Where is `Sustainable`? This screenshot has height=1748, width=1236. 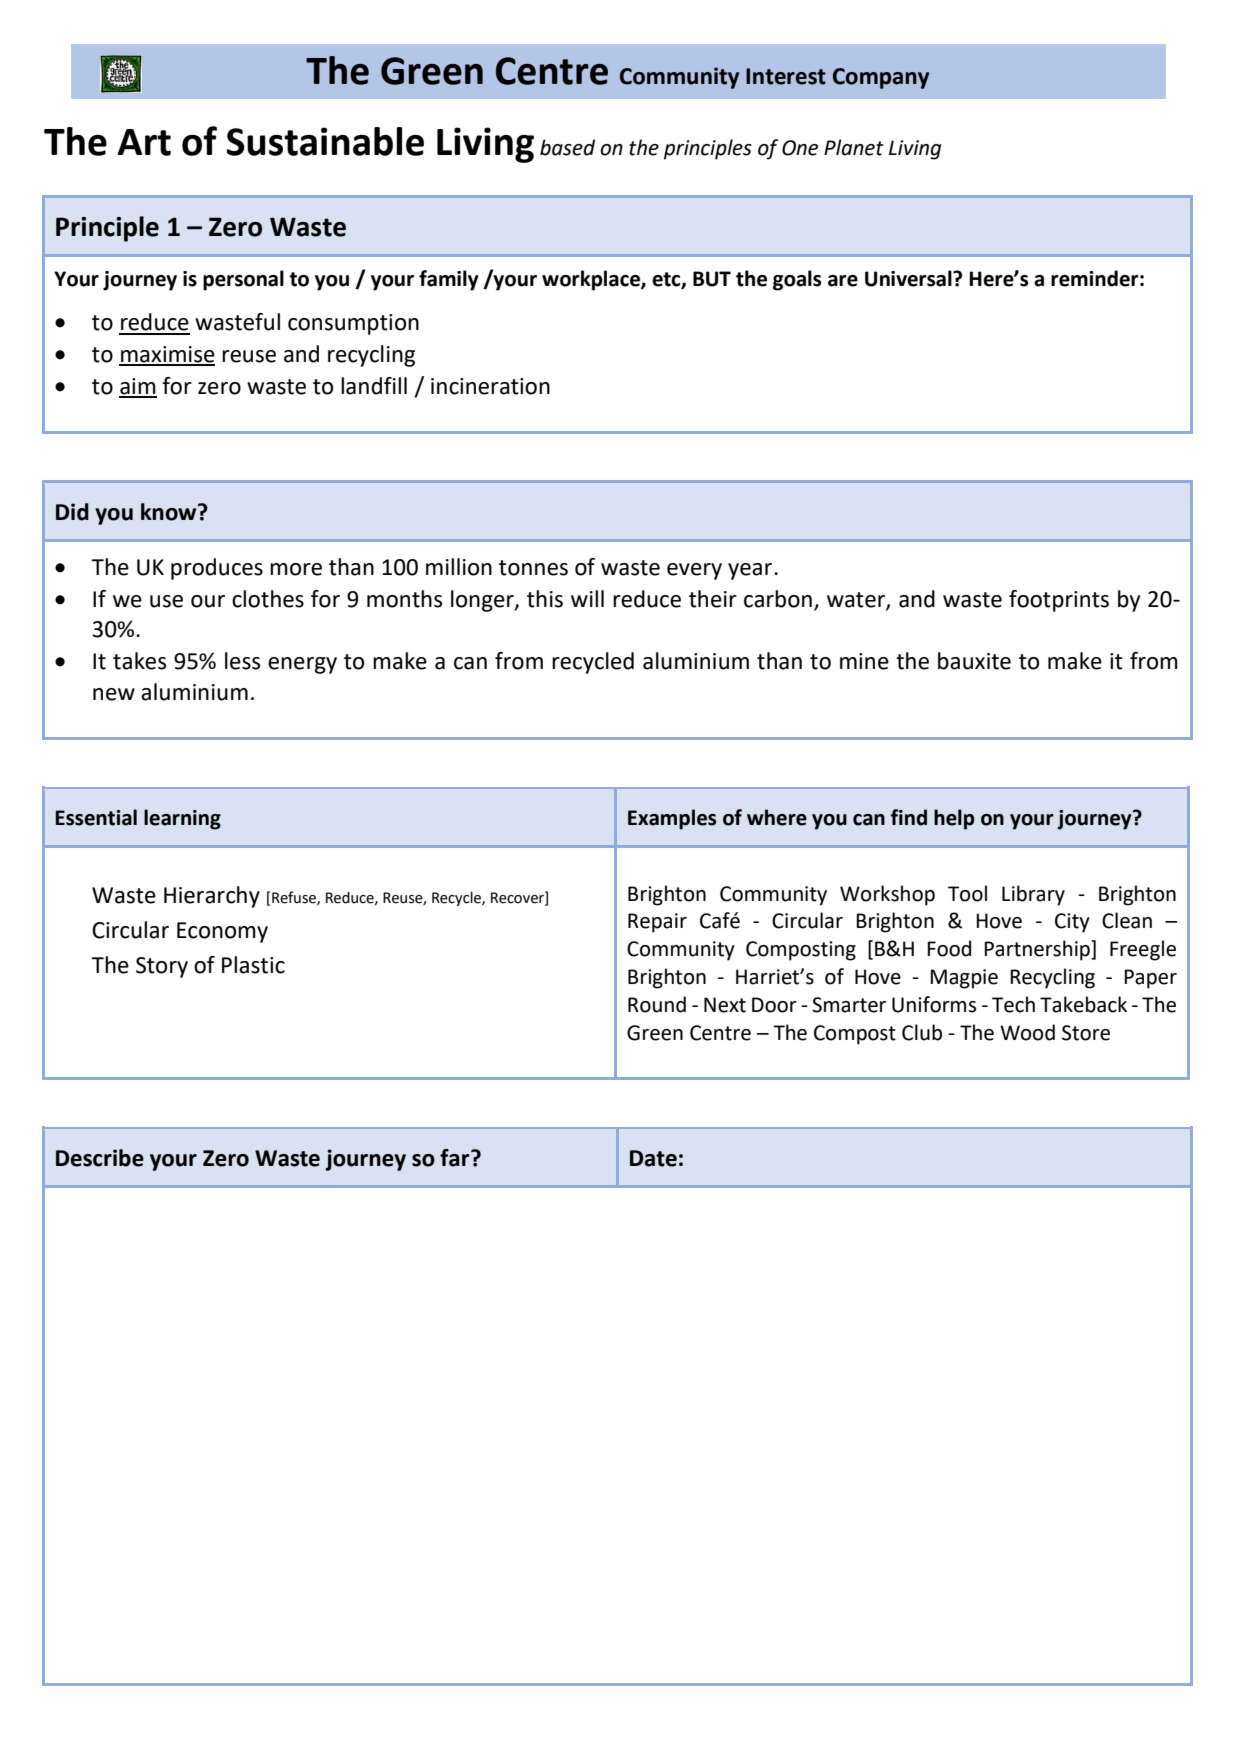
Sustainable is located at coordinates (325, 141).
